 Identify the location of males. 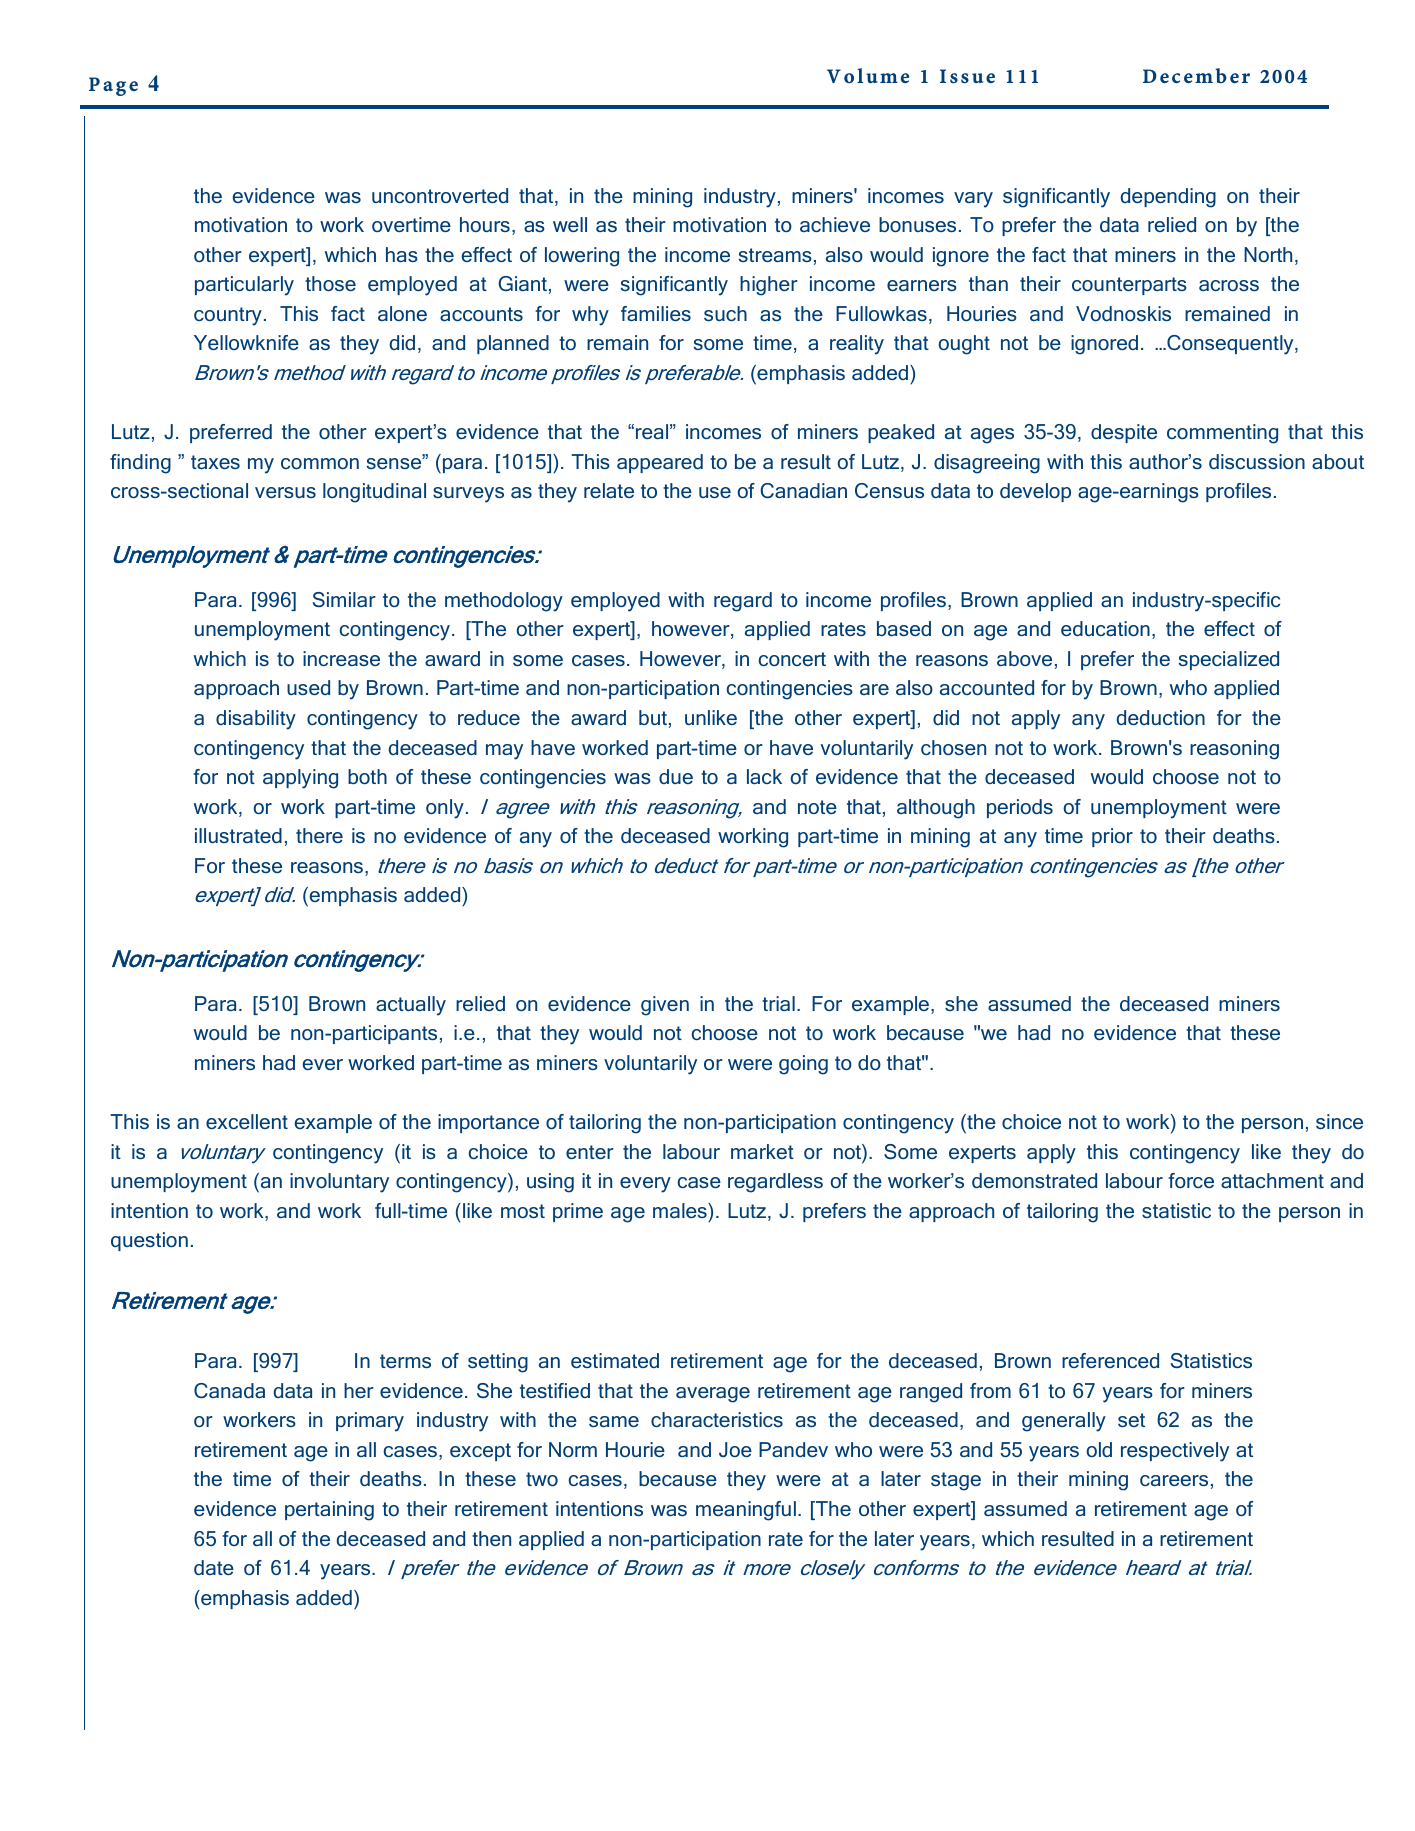
(681, 1210).
